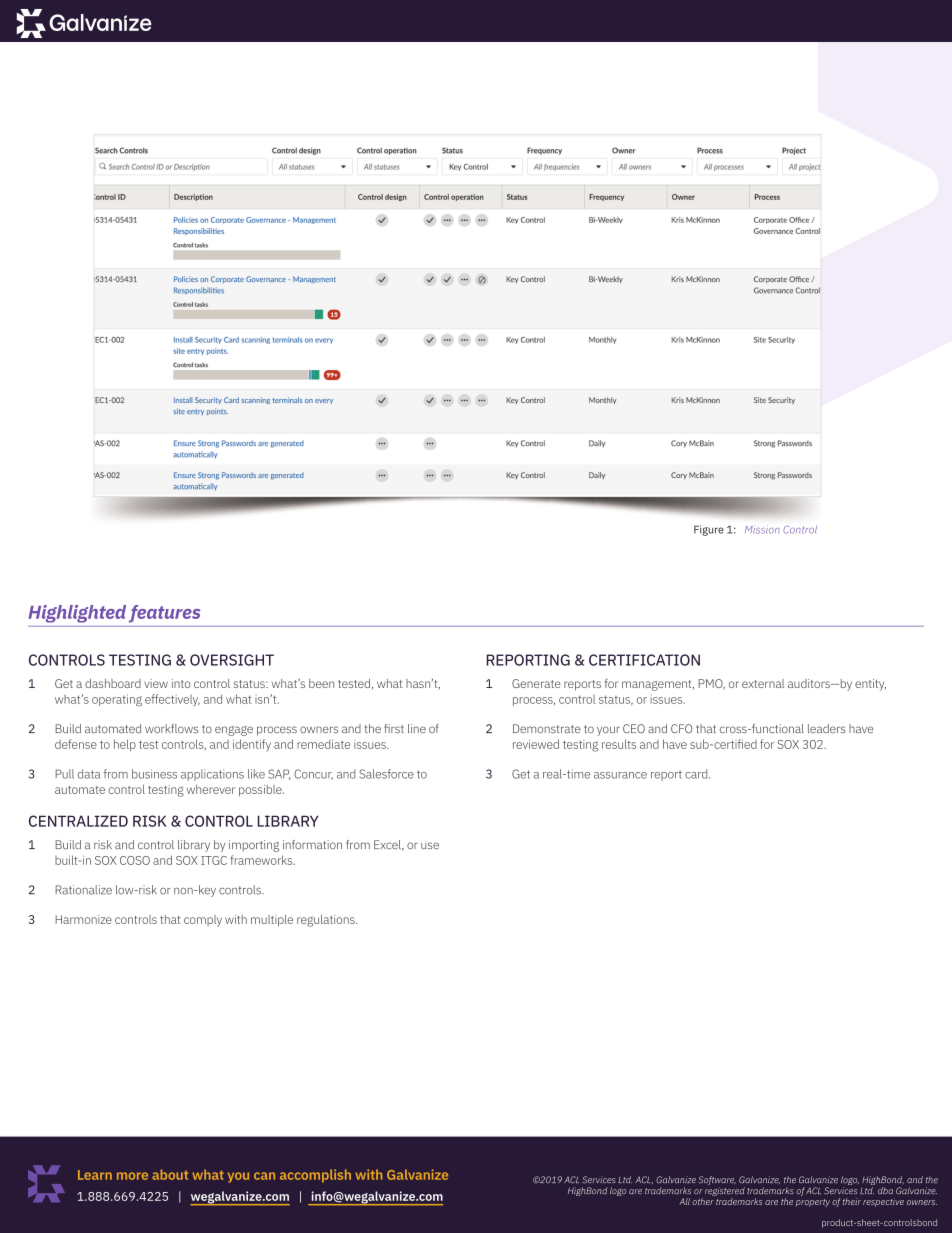 This screenshot has width=952, height=1233. What do you see at coordinates (83, 890) in the screenshot?
I see `Rationalize` at bounding box center [83, 890].
